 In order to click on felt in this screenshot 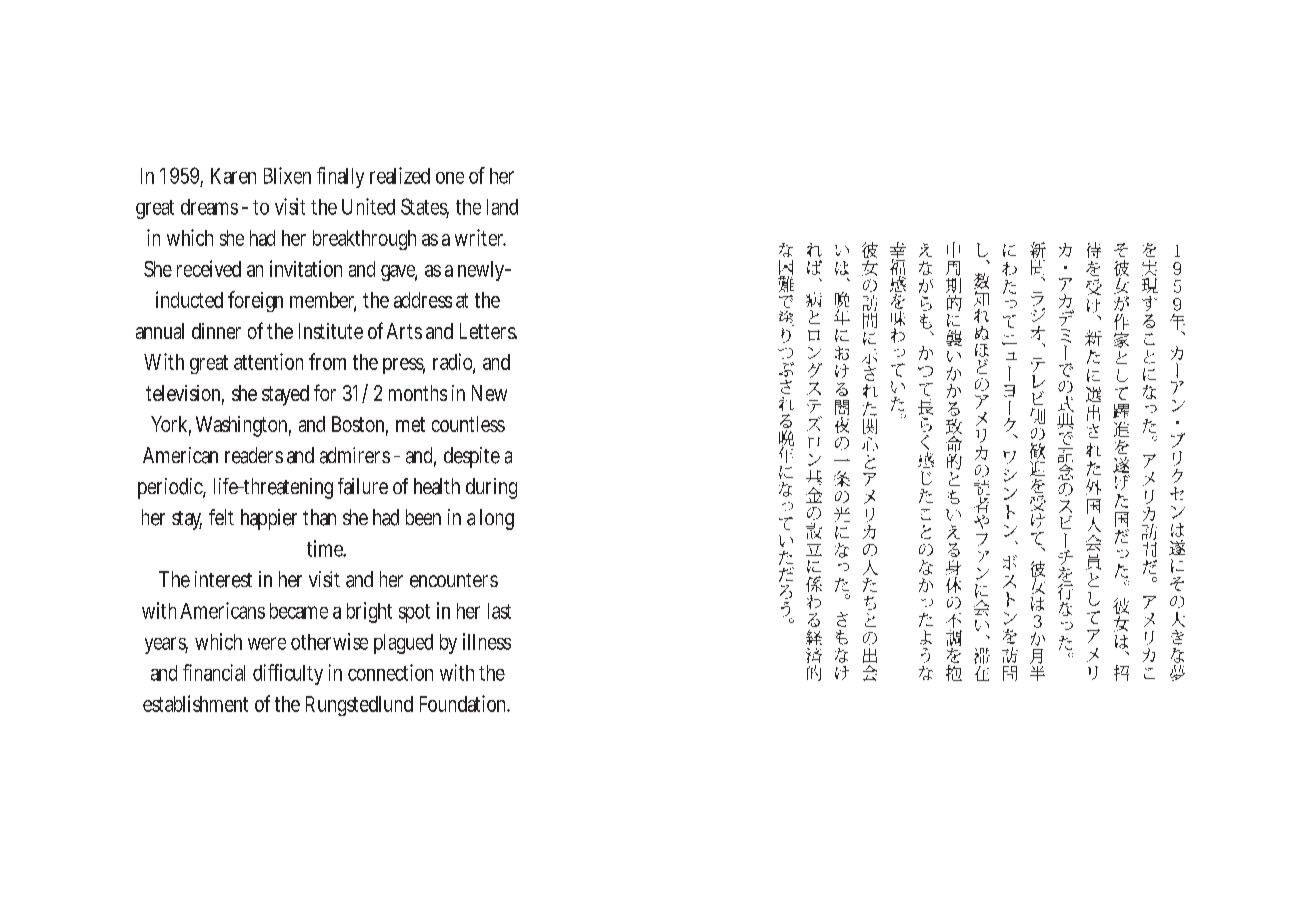, I will do `click(221, 517)`.
